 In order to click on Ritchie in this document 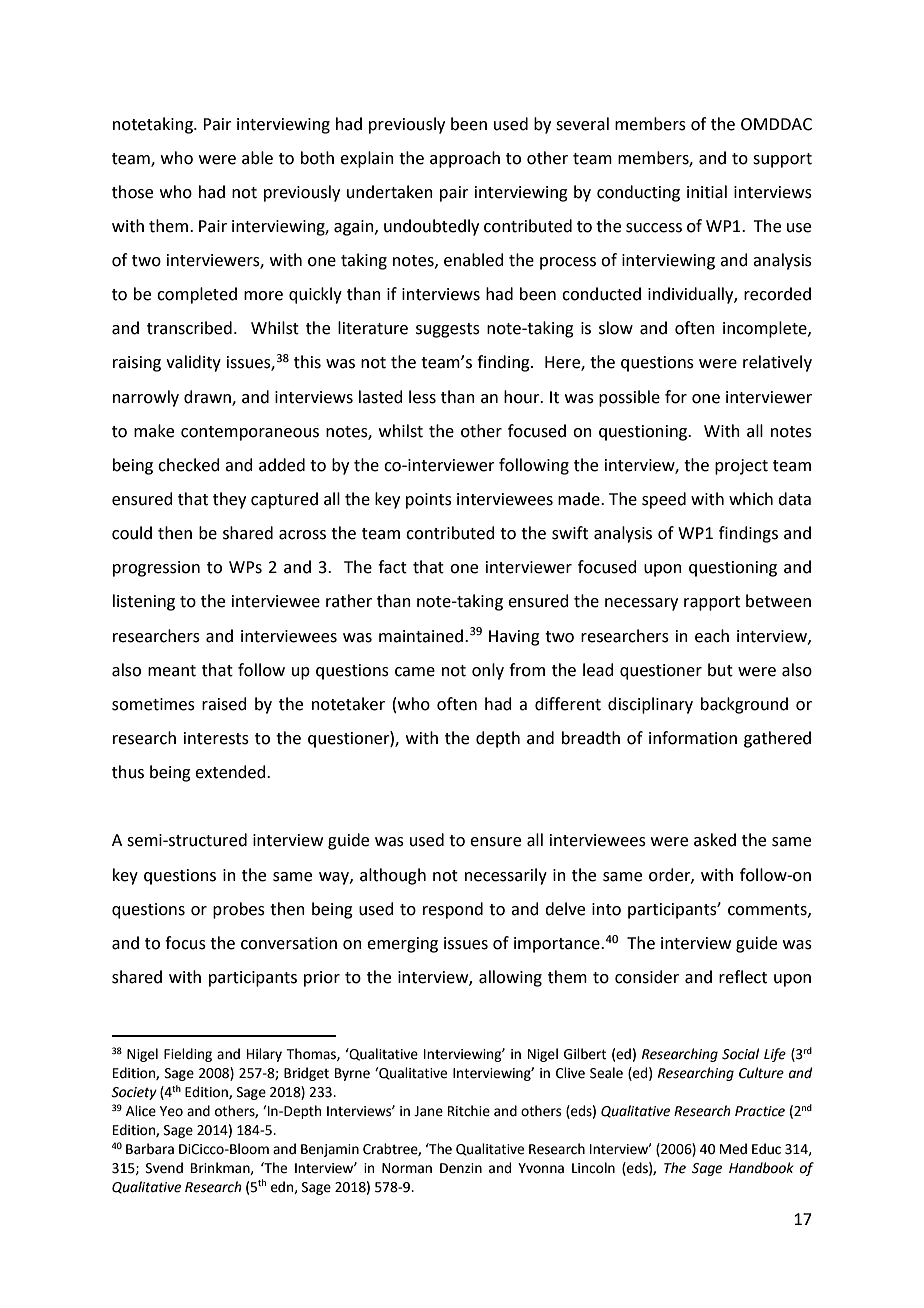, I will do `click(469, 1111)`.
